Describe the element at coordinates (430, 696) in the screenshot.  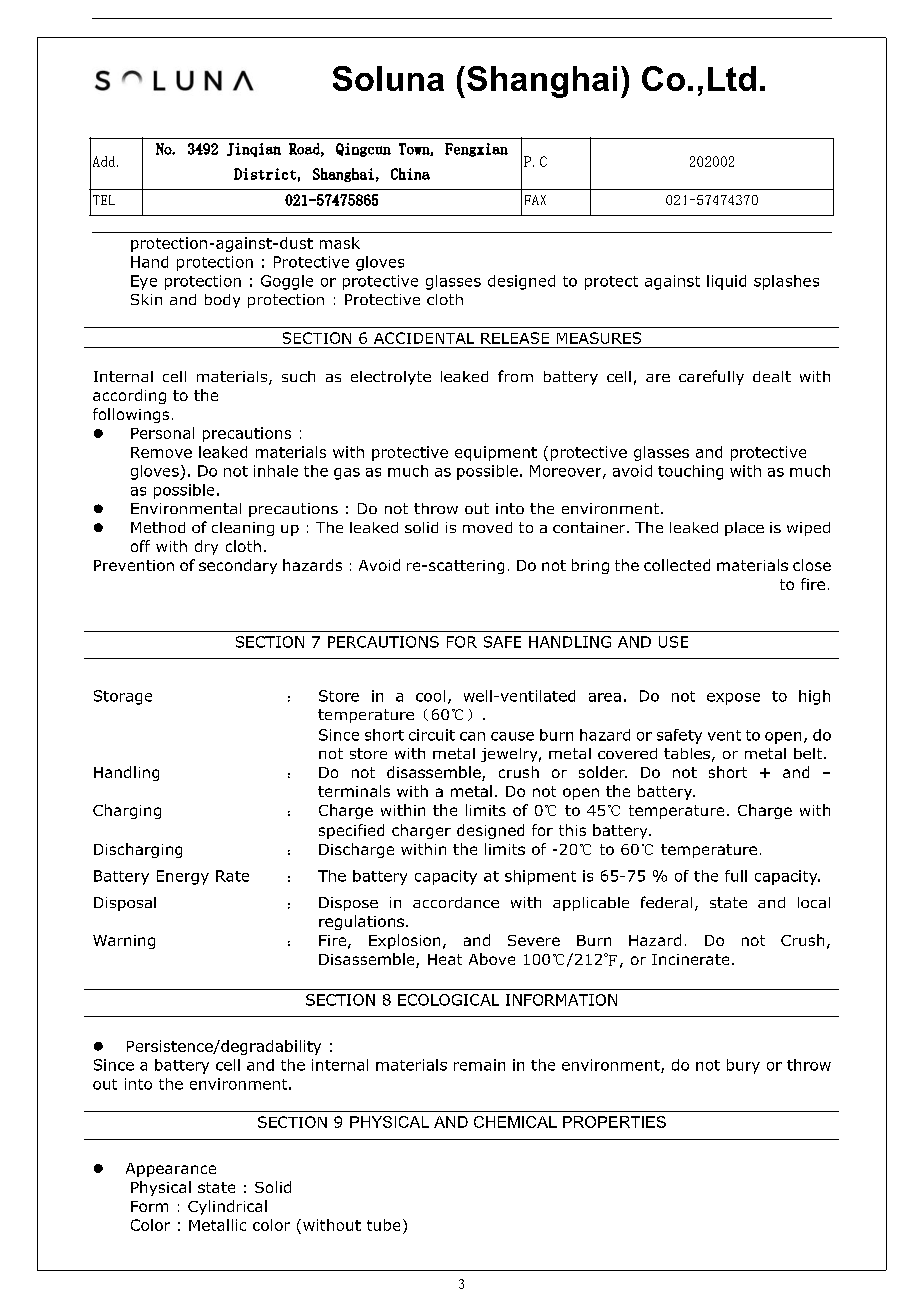
I see `cool` at that location.
